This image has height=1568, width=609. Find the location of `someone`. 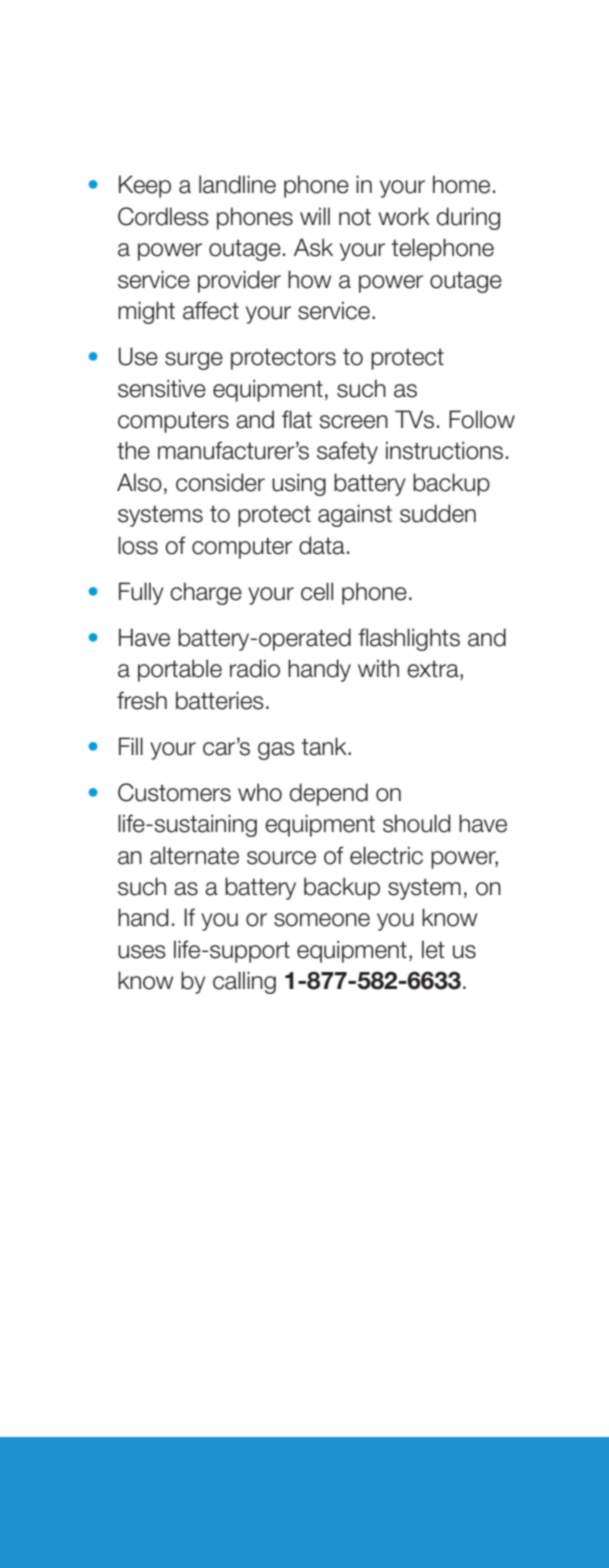

someone is located at coordinates (322, 920).
